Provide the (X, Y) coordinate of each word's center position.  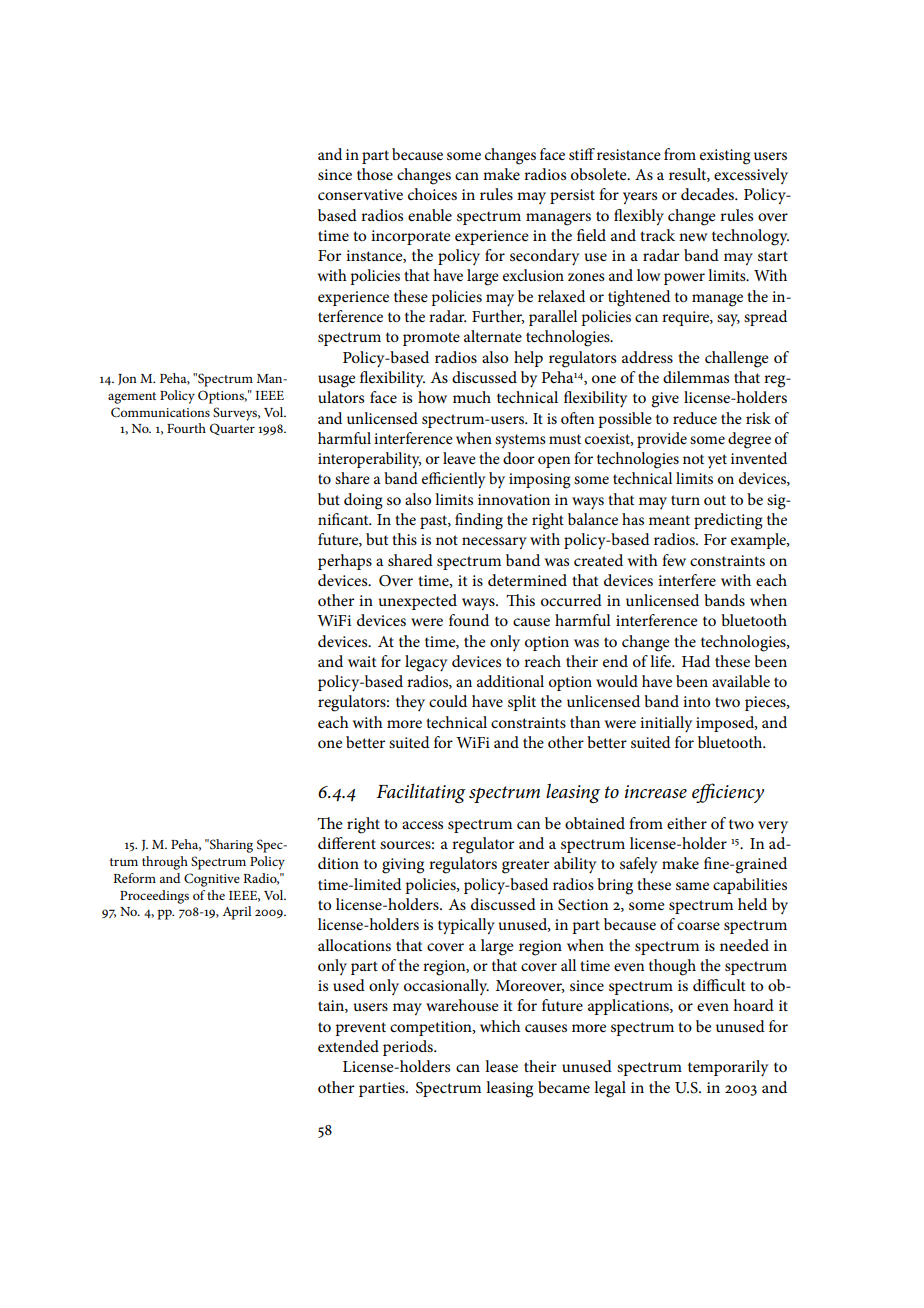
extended (348, 1046)
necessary (494, 543)
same (692, 886)
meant (669, 520)
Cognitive (212, 880)
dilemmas (696, 377)
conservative (360, 194)
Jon (127, 379)
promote (431, 339)
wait (362, 661)
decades (708, 194)
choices (432, 194)
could (448, 701)
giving (403, 866)
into (696, 701)
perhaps (345, 562)
